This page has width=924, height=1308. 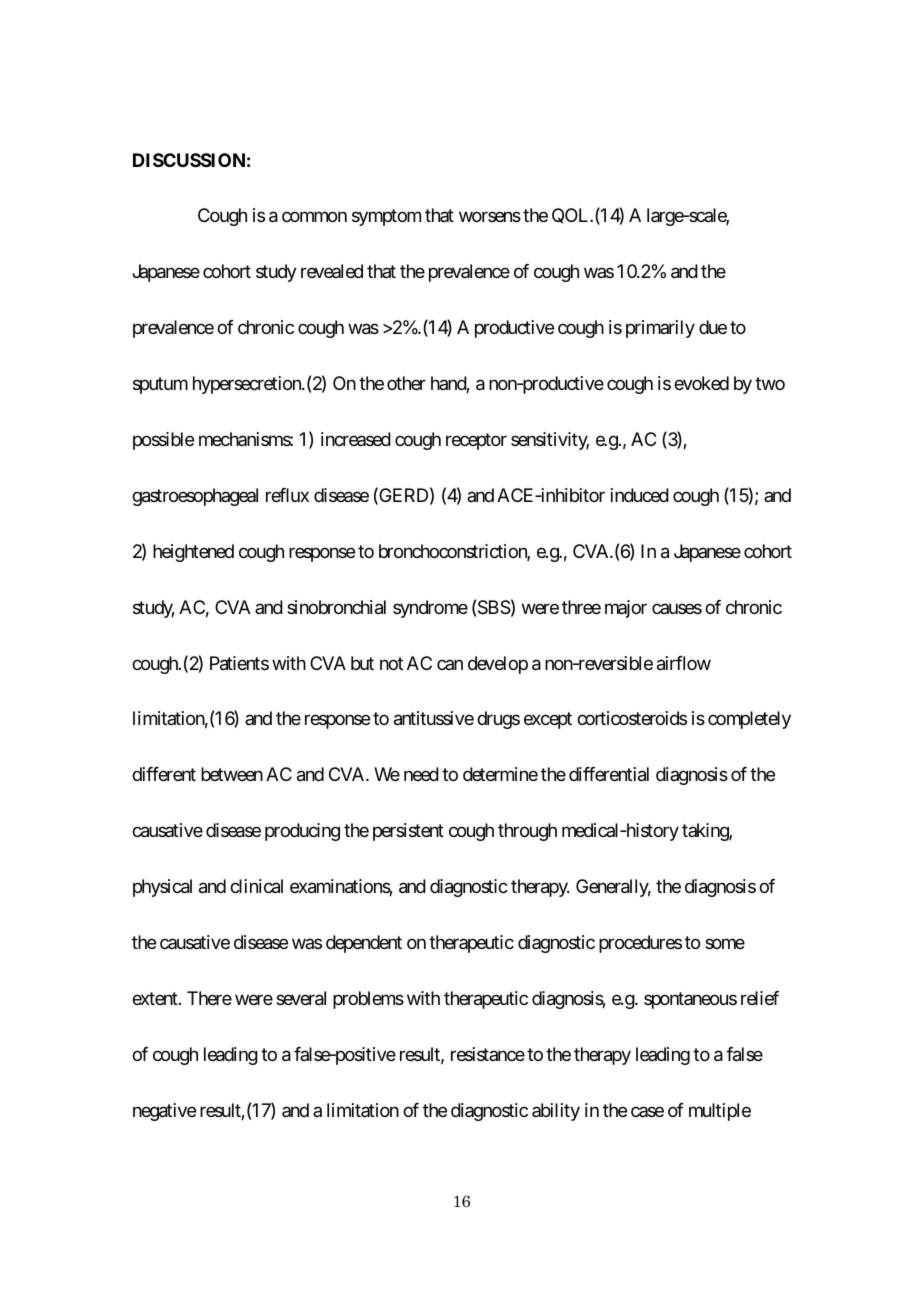 What do you see at coordinates (556, 1112) in the page?
I see `ability` at bounding box center [556, 1112].
